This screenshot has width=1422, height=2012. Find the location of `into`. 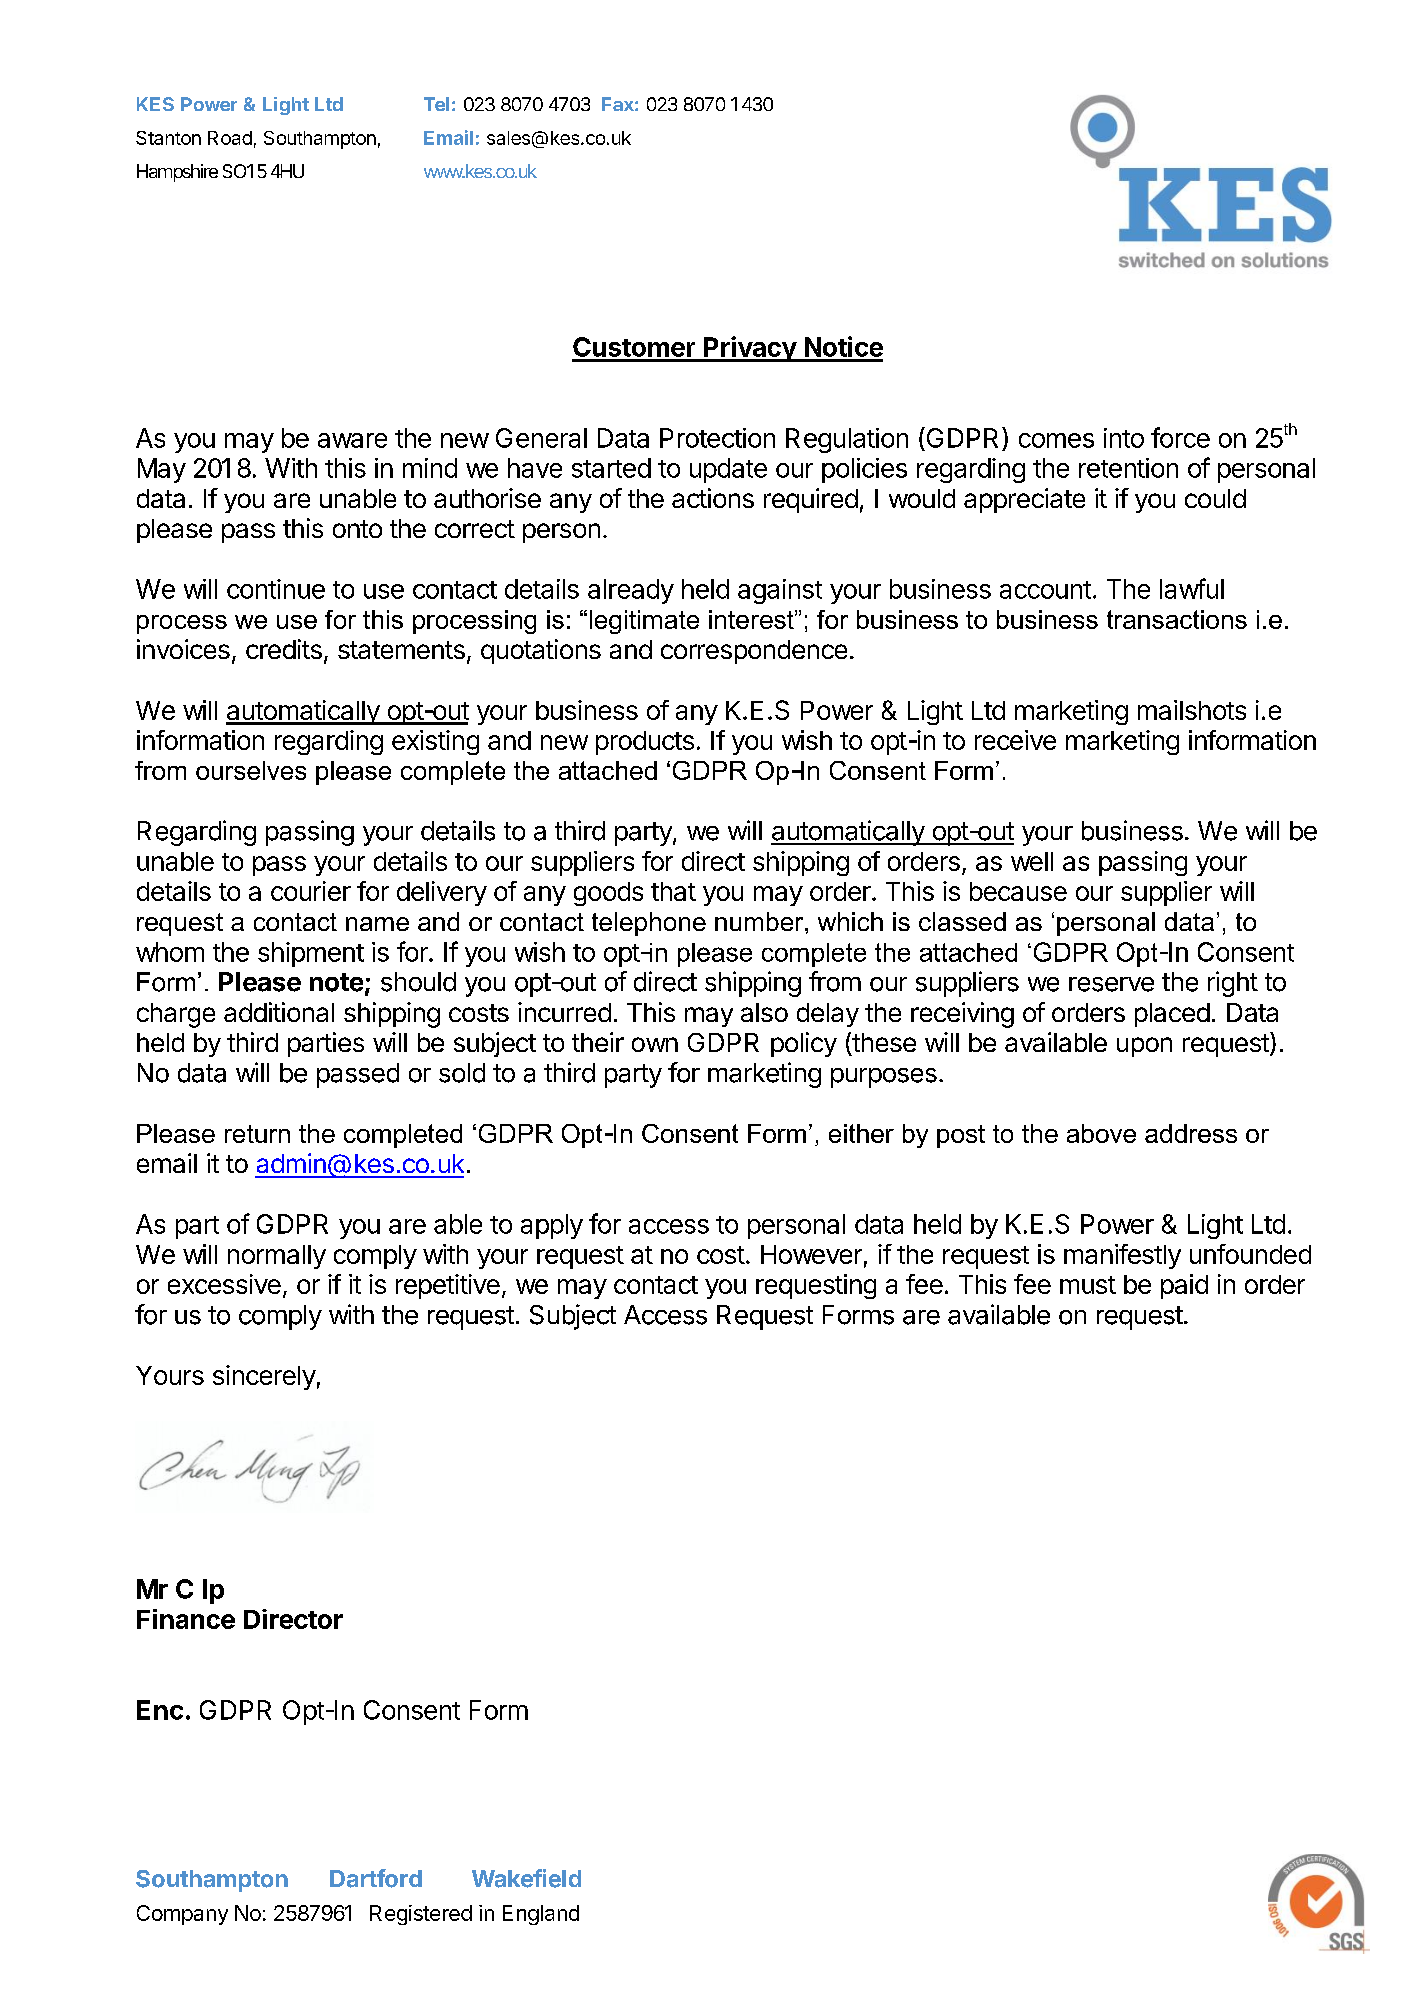

into is located at coordinates (1124, 438).
